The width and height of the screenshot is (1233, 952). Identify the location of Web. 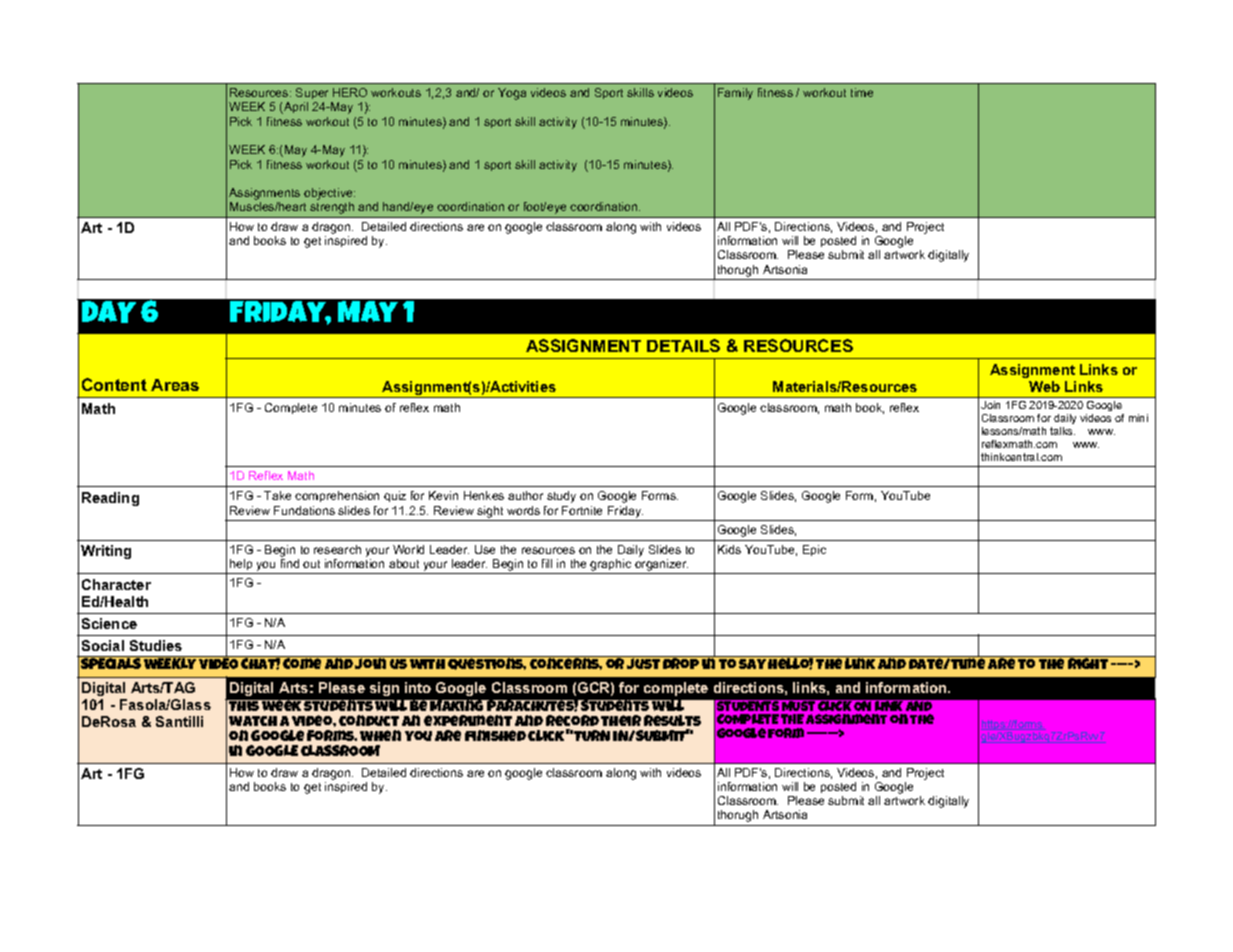
(1044, 386).
